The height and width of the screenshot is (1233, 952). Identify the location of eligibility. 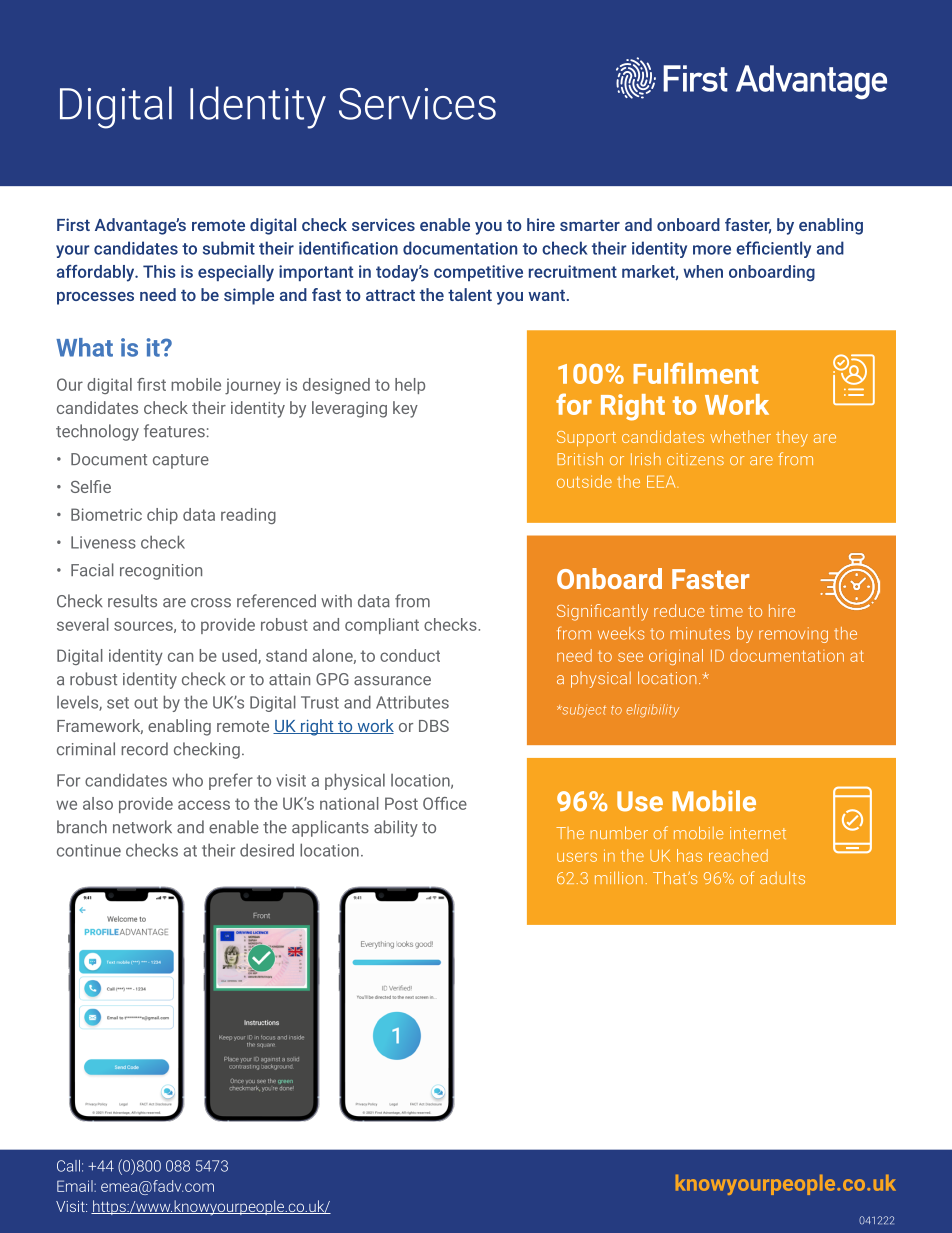
(652, 711).
